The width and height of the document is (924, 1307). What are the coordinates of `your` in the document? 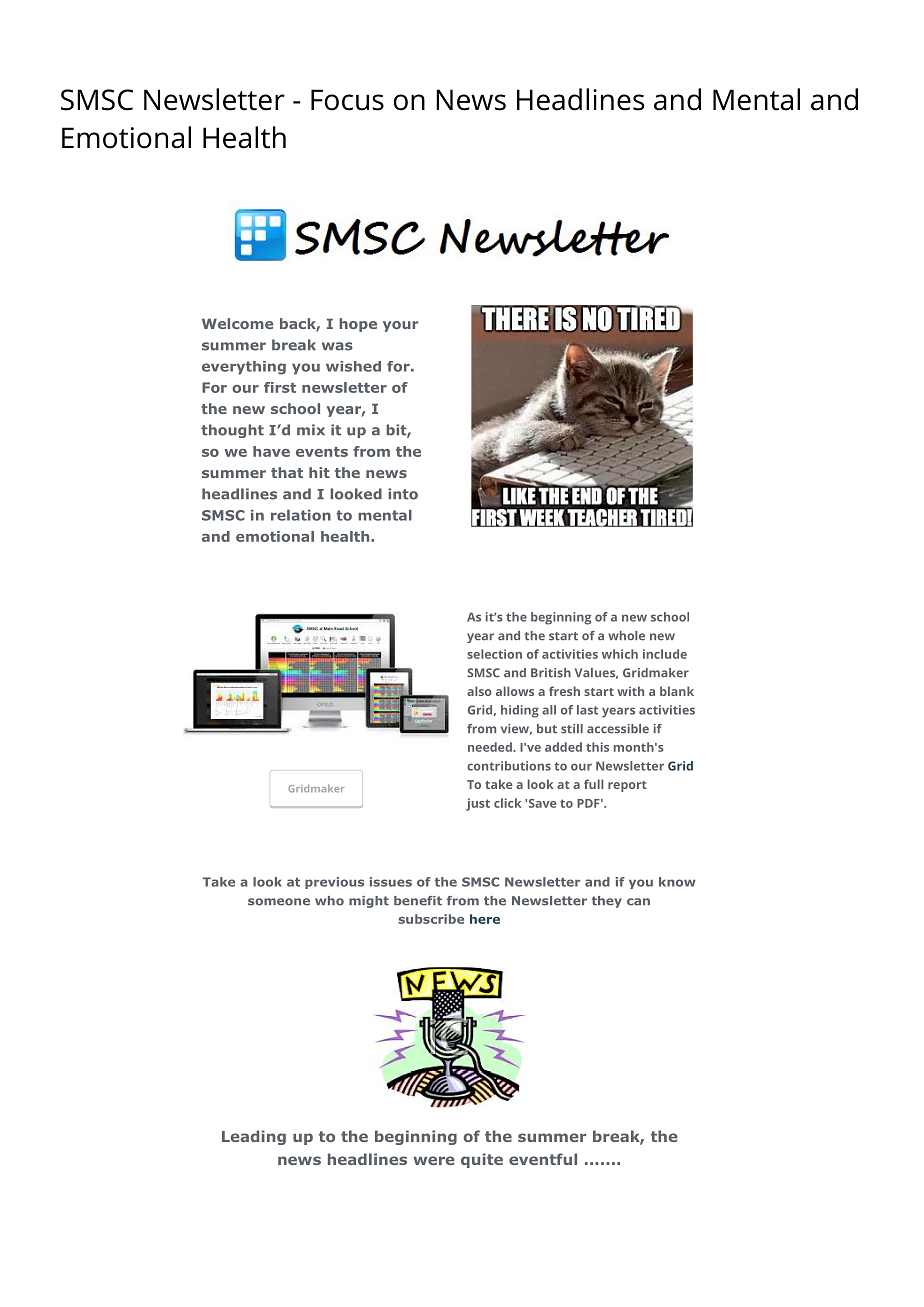 It's located at (400, 326).
